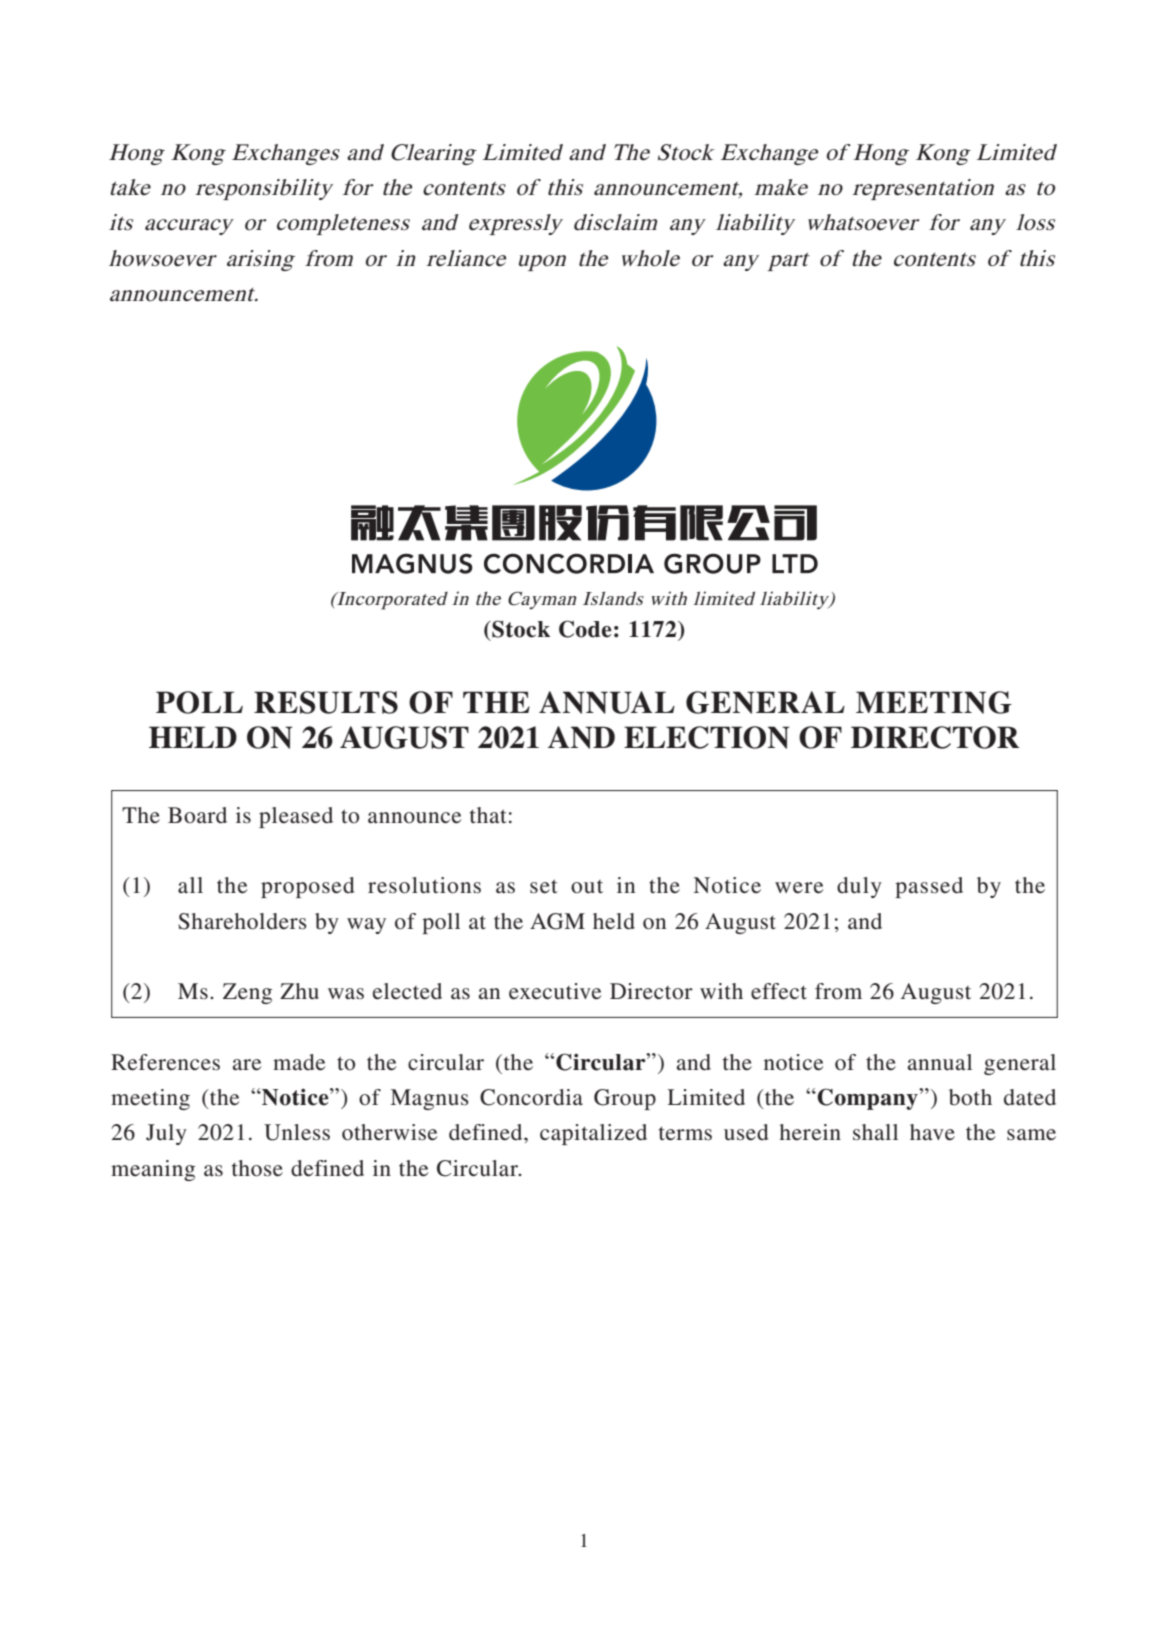  I want to click on passed, so click(929, 887).
